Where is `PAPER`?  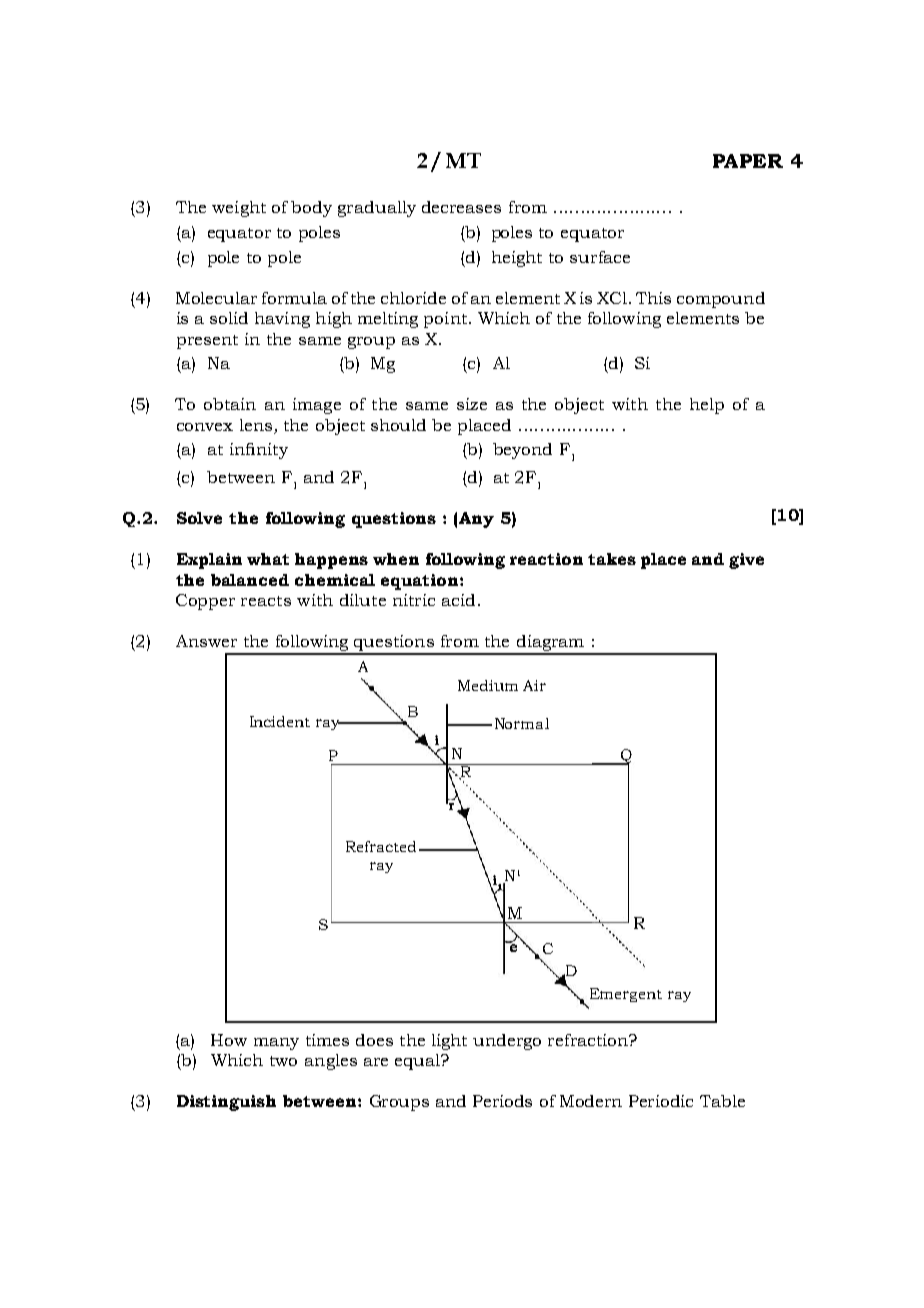 PAPER is located at coordinates (748, 161).
